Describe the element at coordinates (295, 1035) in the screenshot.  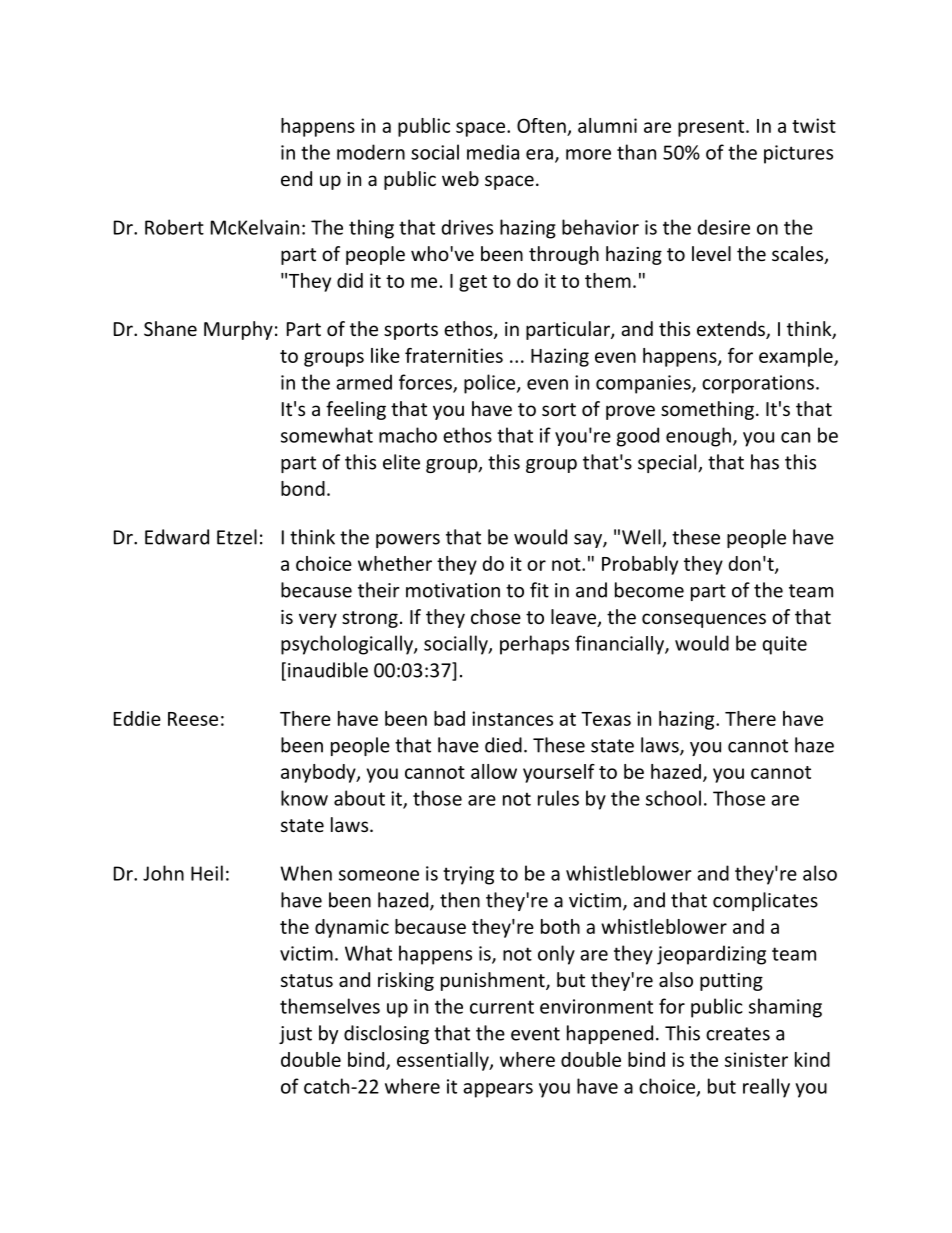
I see `just` at that location.
